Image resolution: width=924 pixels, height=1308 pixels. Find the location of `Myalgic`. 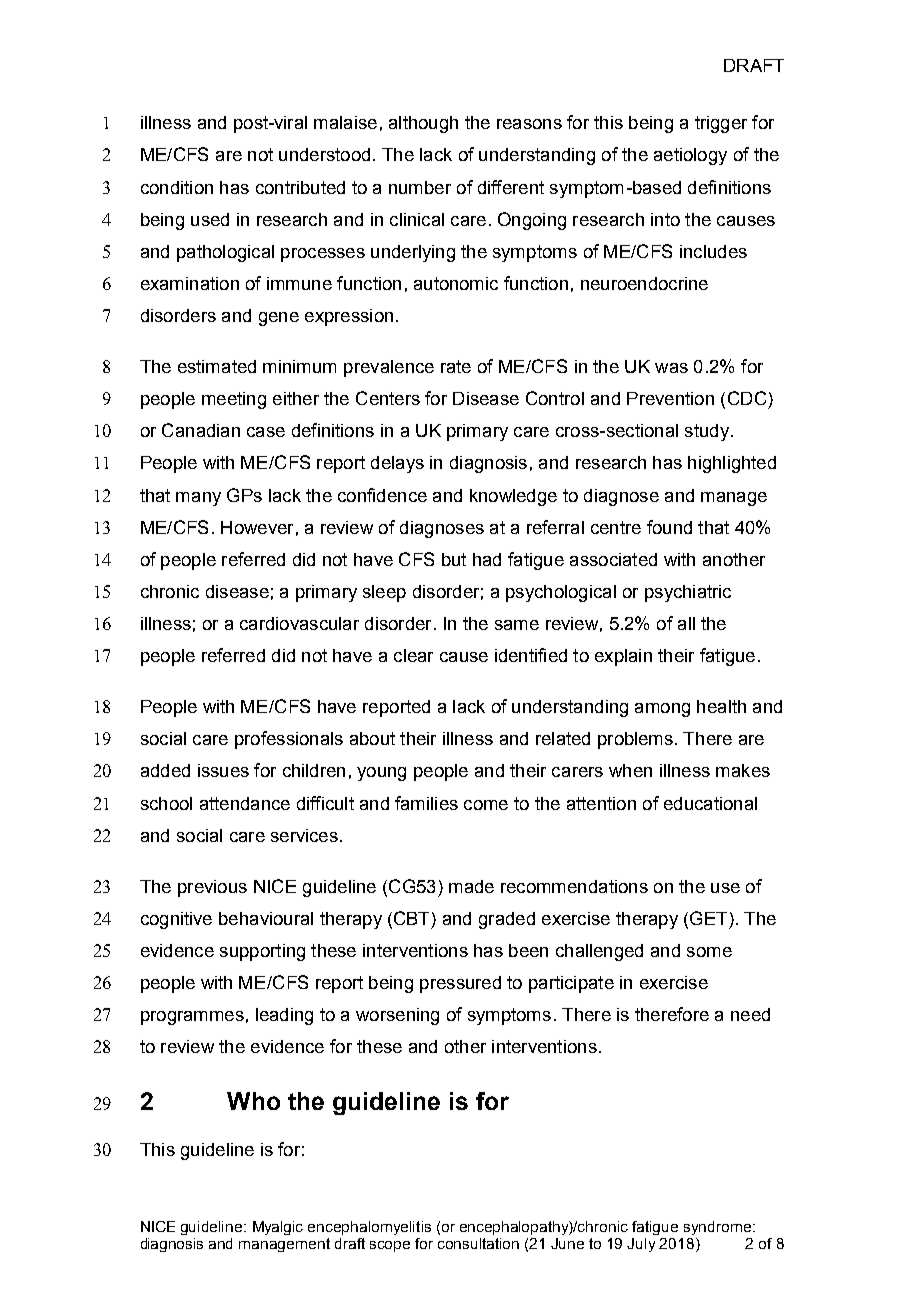

Myalgic is located at coordinates (278, 1228).
